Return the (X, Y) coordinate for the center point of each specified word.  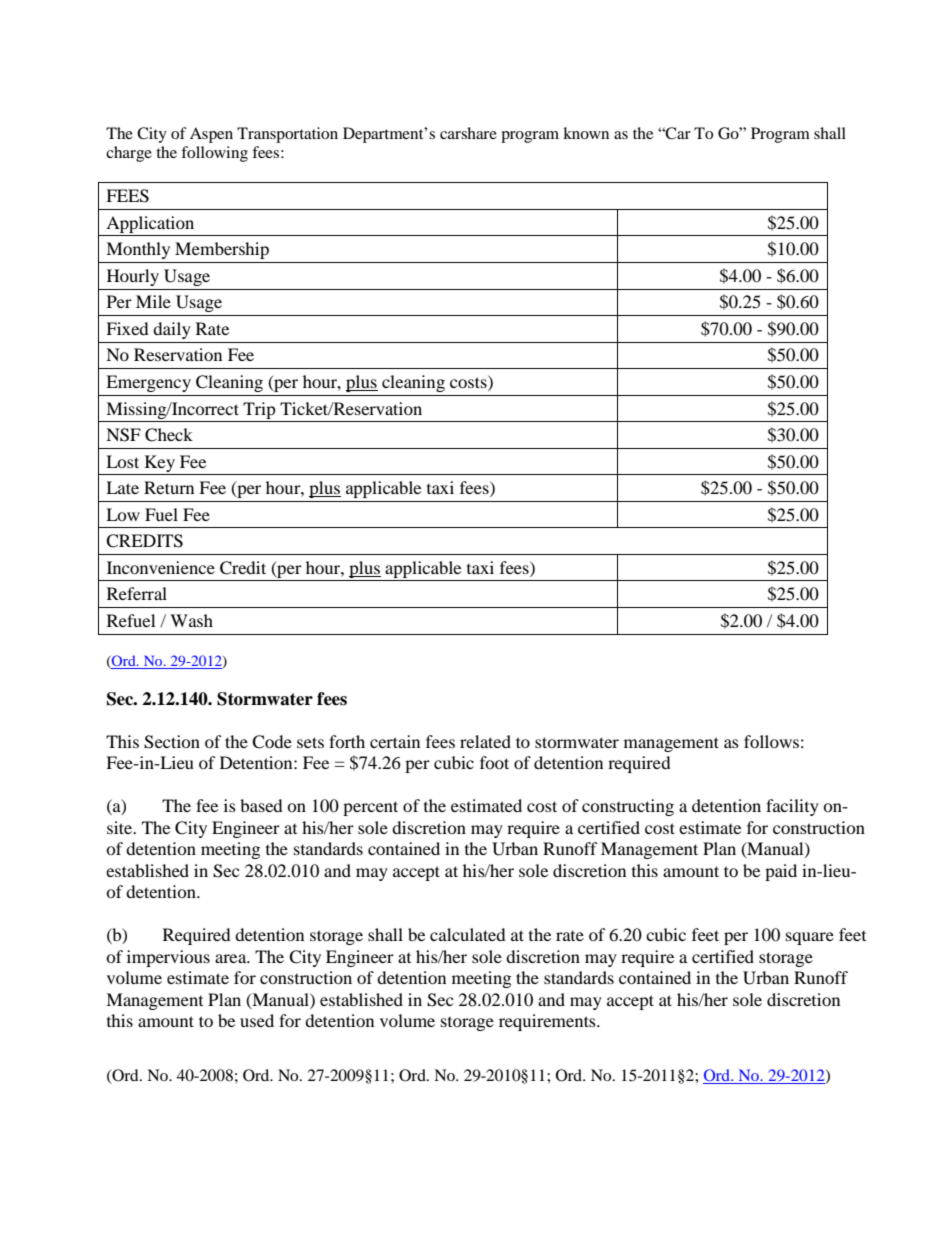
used (257, 1020)
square (810, 938)
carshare (468, 133)
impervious (168, 958)
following (214, 154)
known (586, 133)
